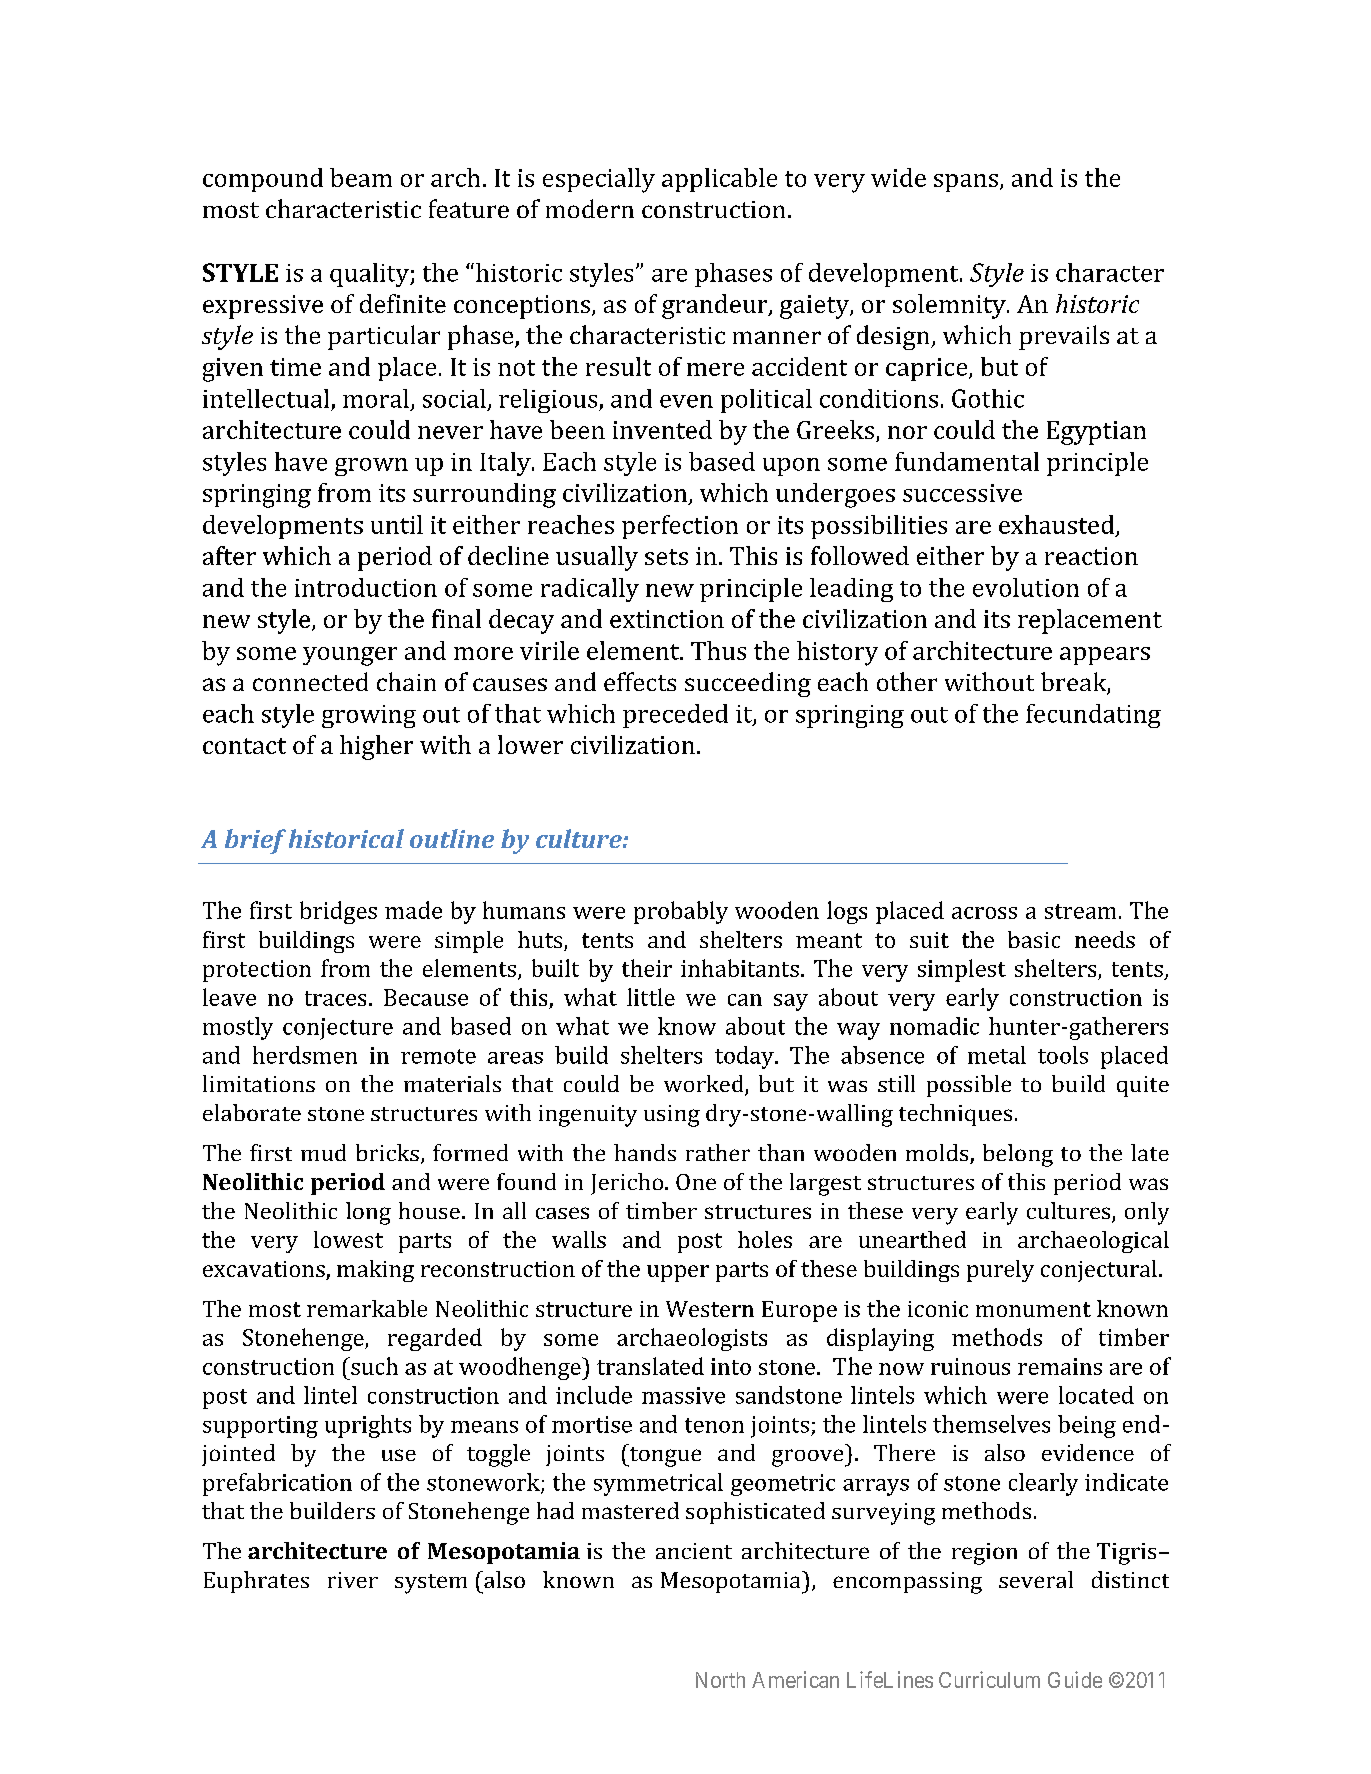  I want to click on rather, so click(718, 1152).
